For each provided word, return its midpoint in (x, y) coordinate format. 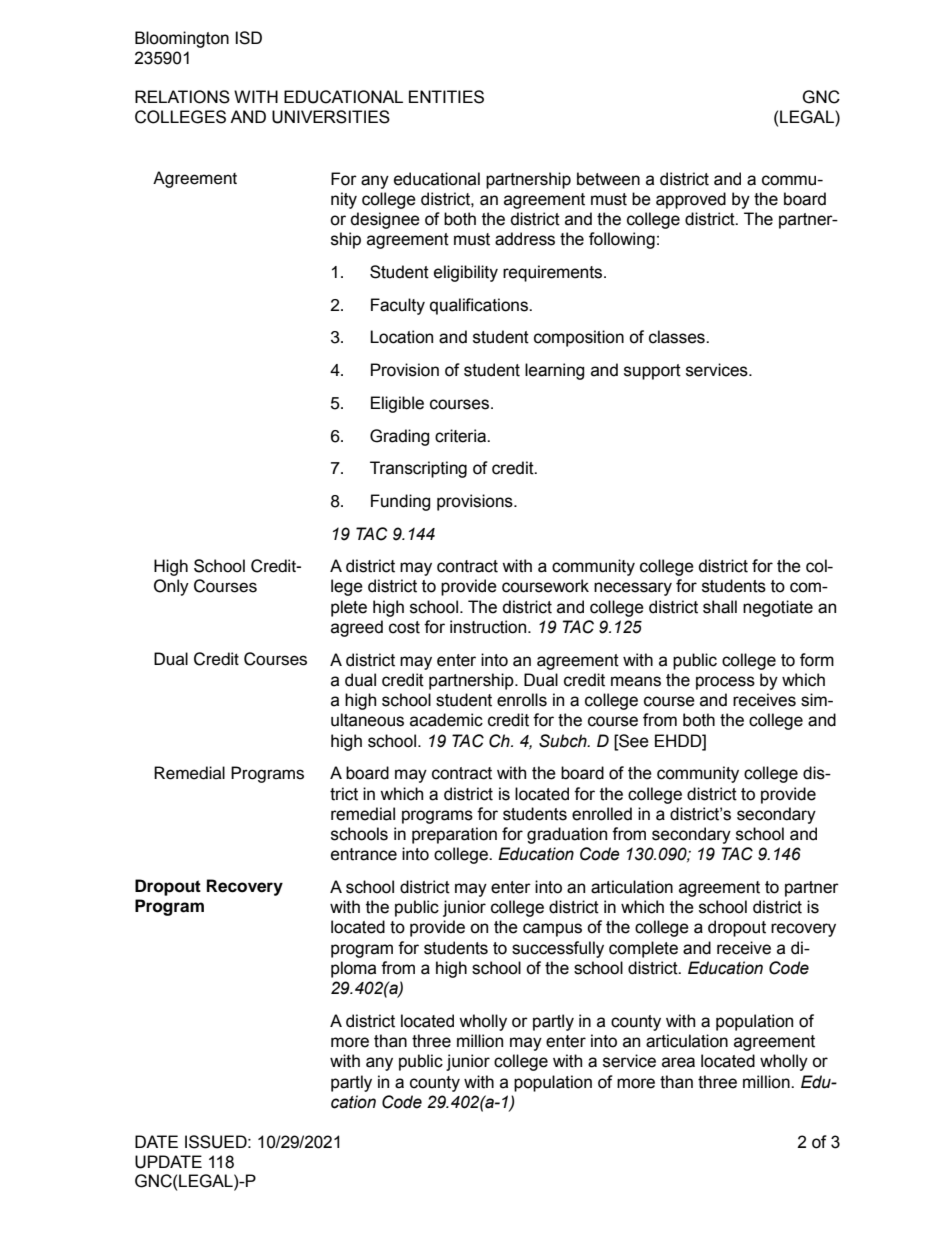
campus (552, 930)
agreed (357, 628)
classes (678, 337)
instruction (489, 627)
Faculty (398, 306)
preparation (454, 835)
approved (691, 200)
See (633, 741)
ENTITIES (446, 97)
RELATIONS (182, 97)
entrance (364, 854)
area (678, 1062)
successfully (558, 949)
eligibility (466, 273)
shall (720, 607)
